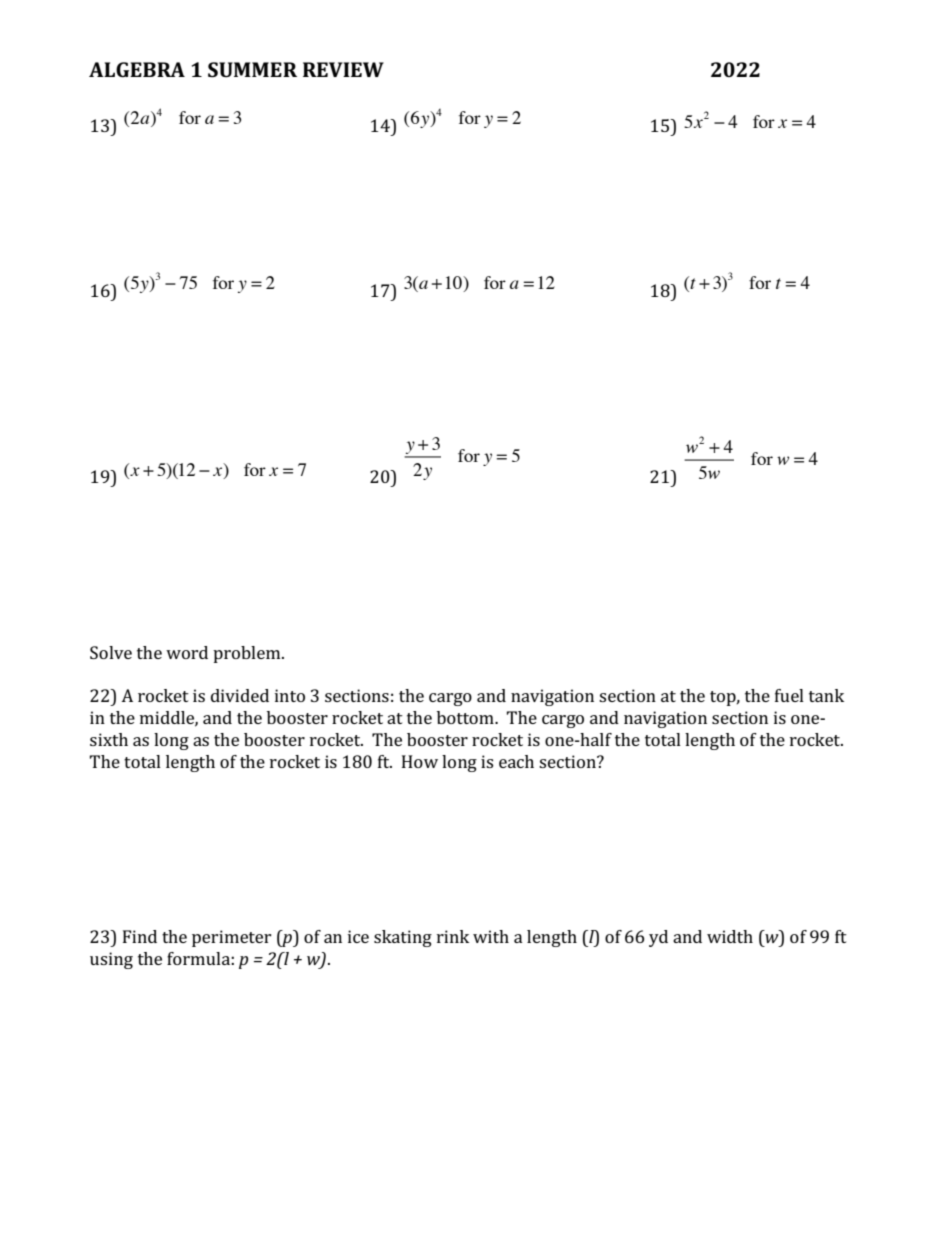 This screenshot has width=952, height=1233. Describe the element at coordinates (232, 938) in the screenshot. I see `perimeter` at that location.
